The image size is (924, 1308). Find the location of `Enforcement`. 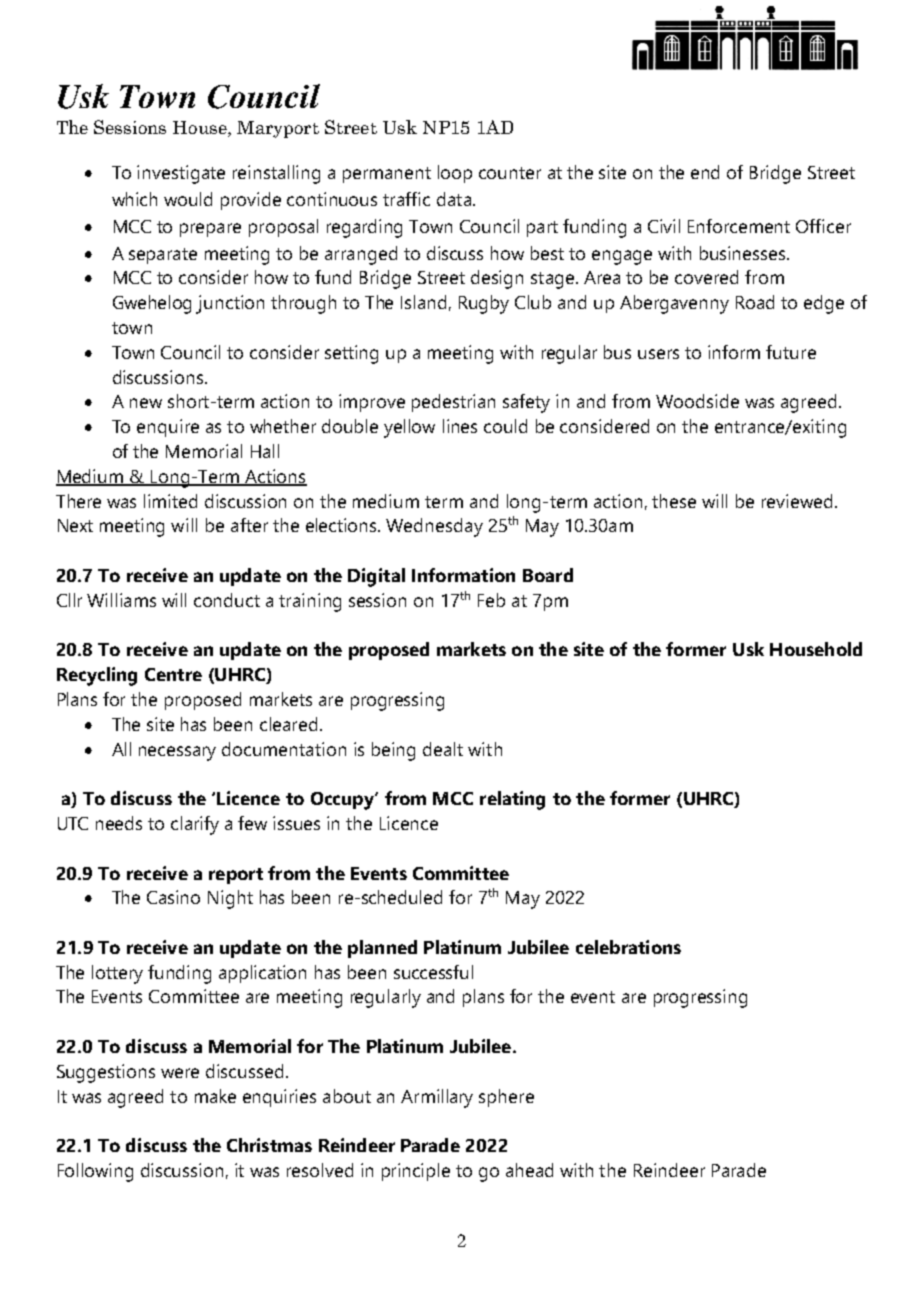

Enforcement is located at coordinates (739, 226).
